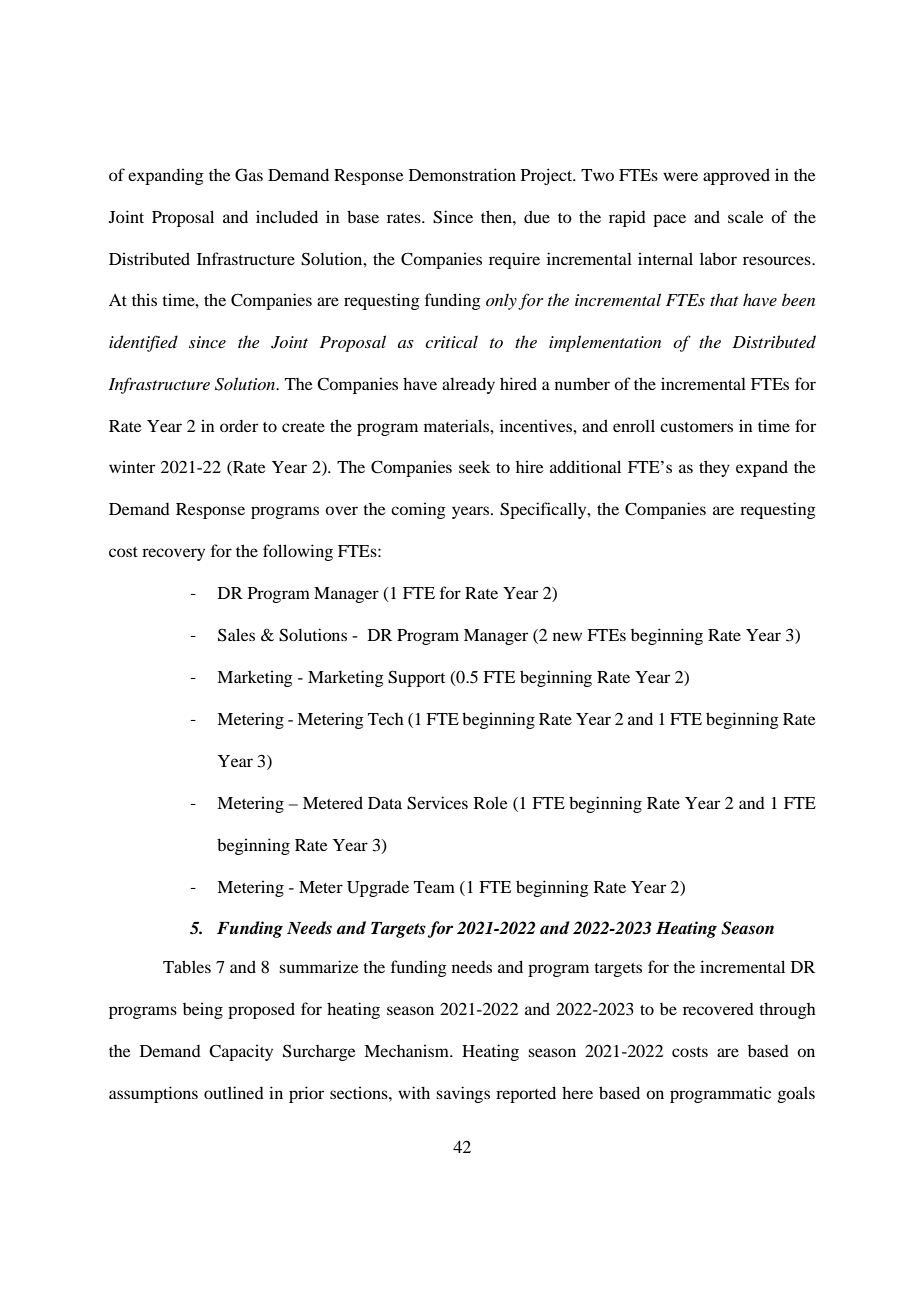  What do you see at coordinates (241, 1052) in the screenshot?
I see `Capacity` at bounding box center [241, 1052].
